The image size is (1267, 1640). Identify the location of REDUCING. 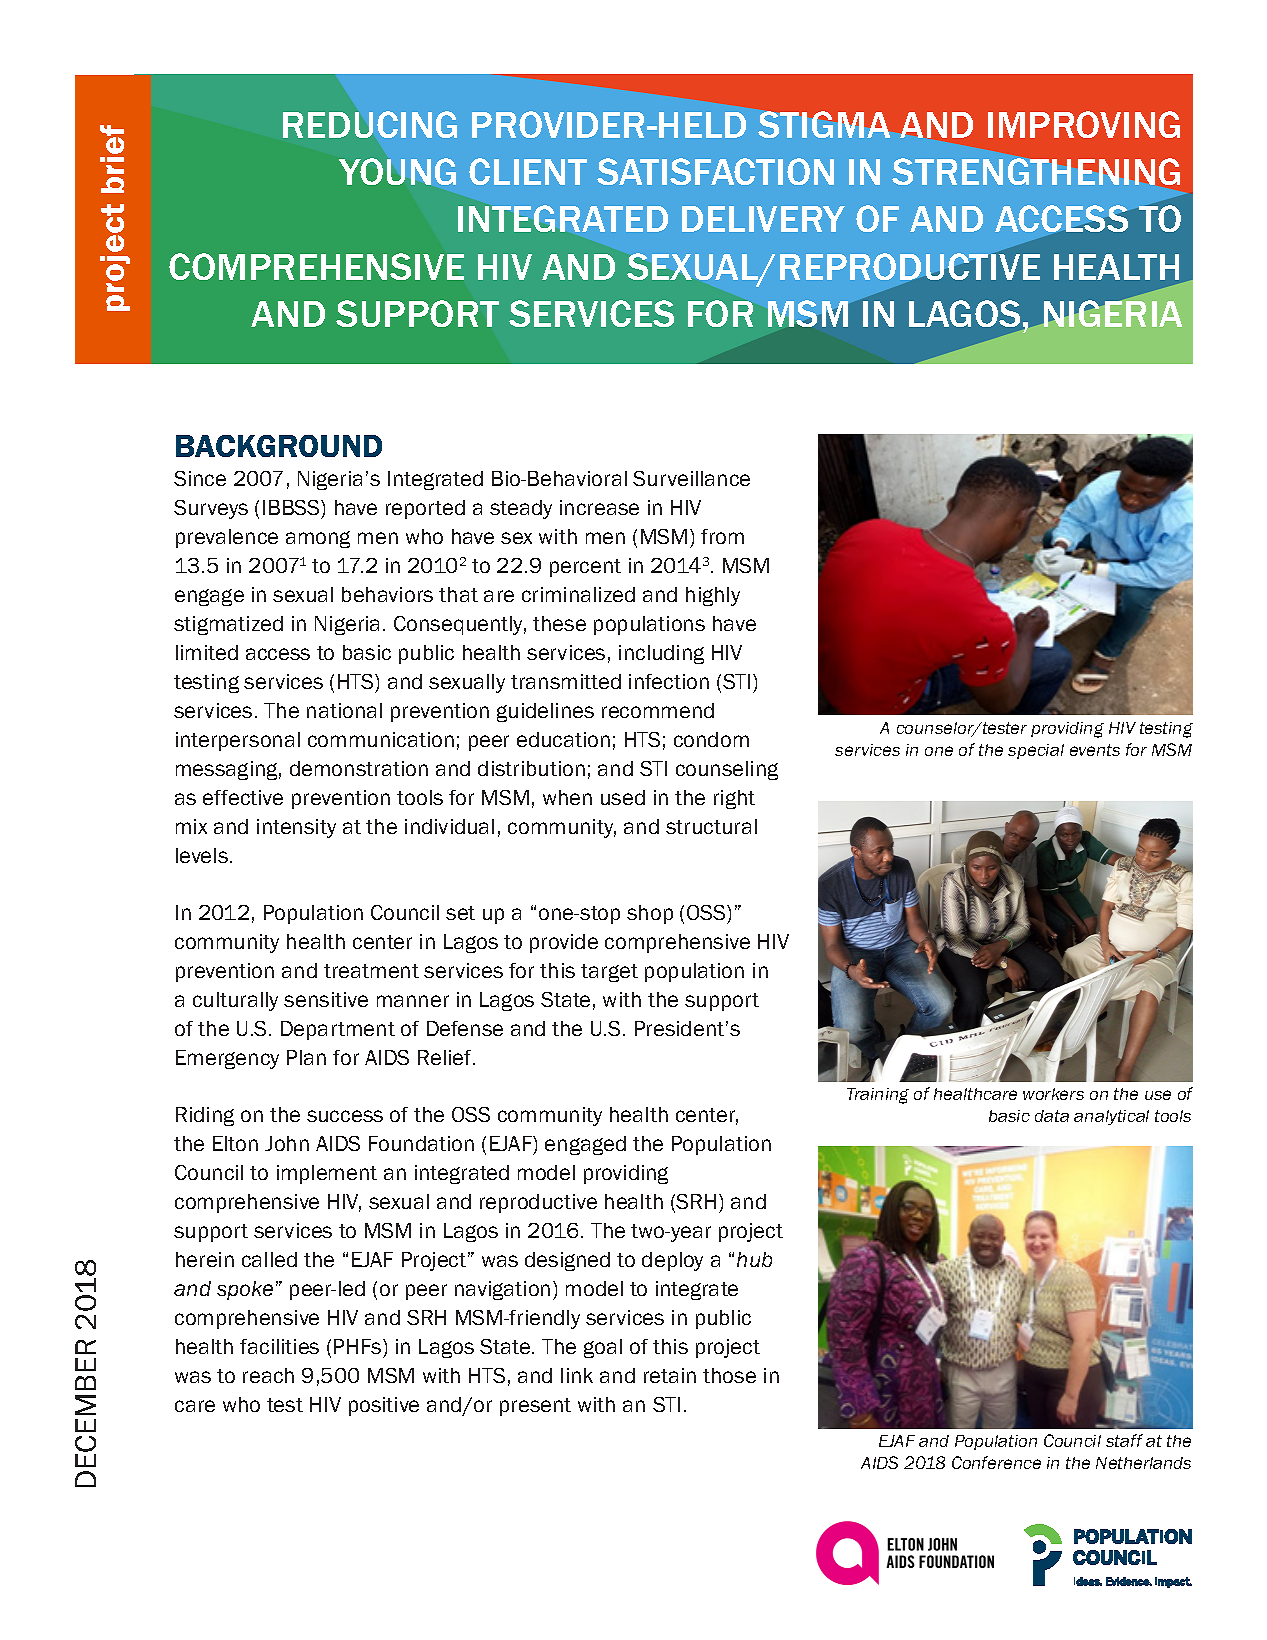
(369, 126).
